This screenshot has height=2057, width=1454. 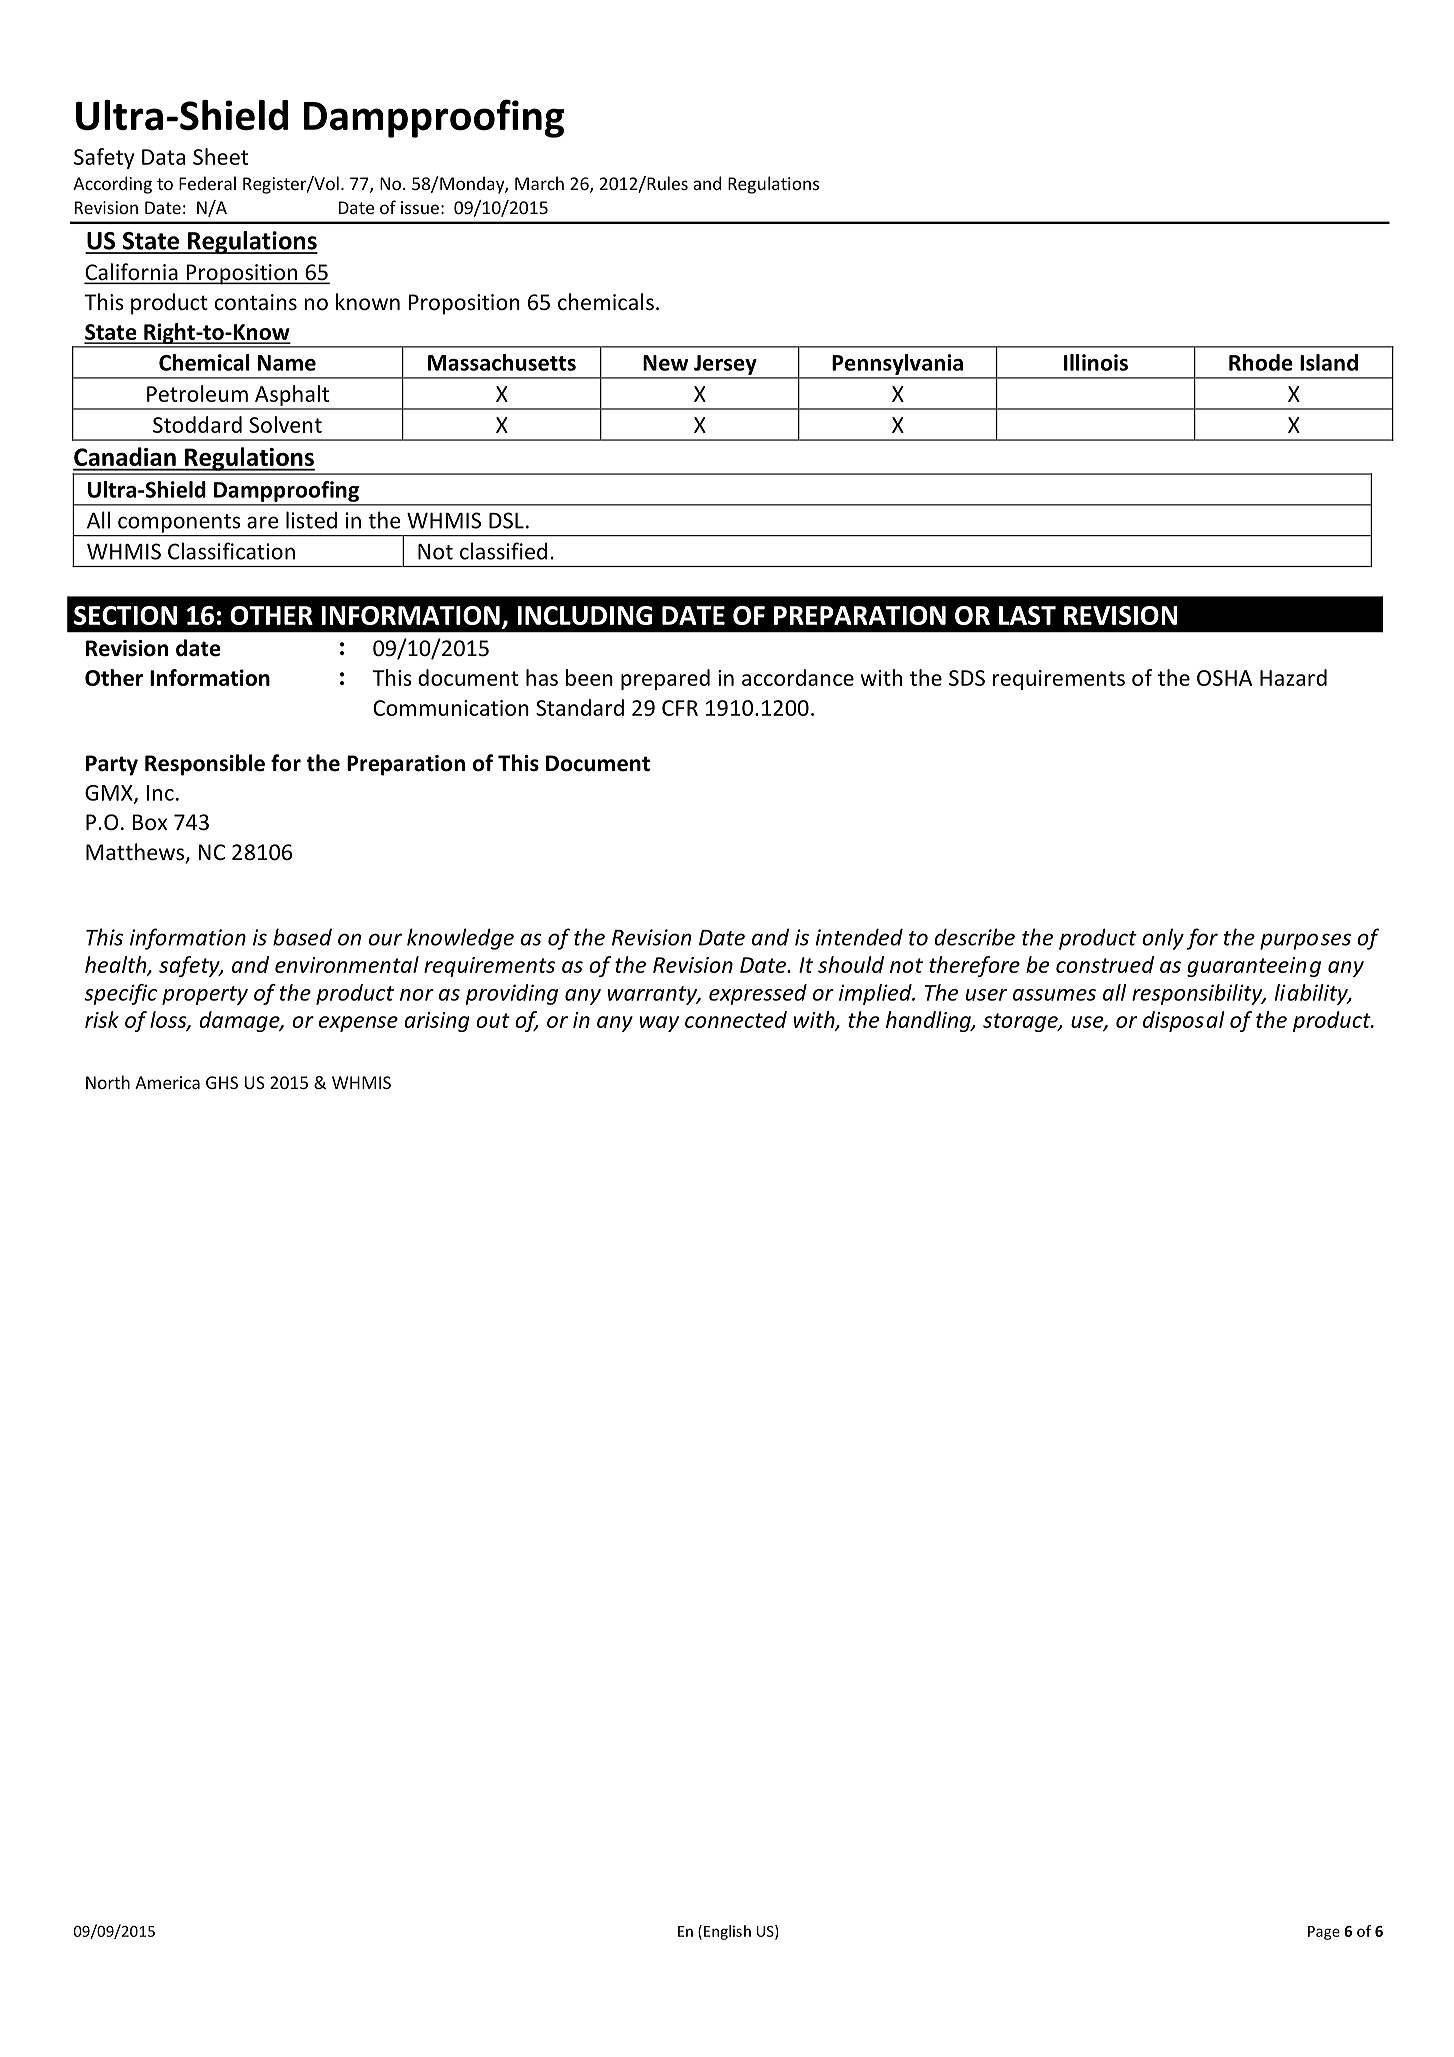 What do you see at coordinates (736, 1019) in the screenshot?
I see `connected` at bounding box center [736, 1019].
